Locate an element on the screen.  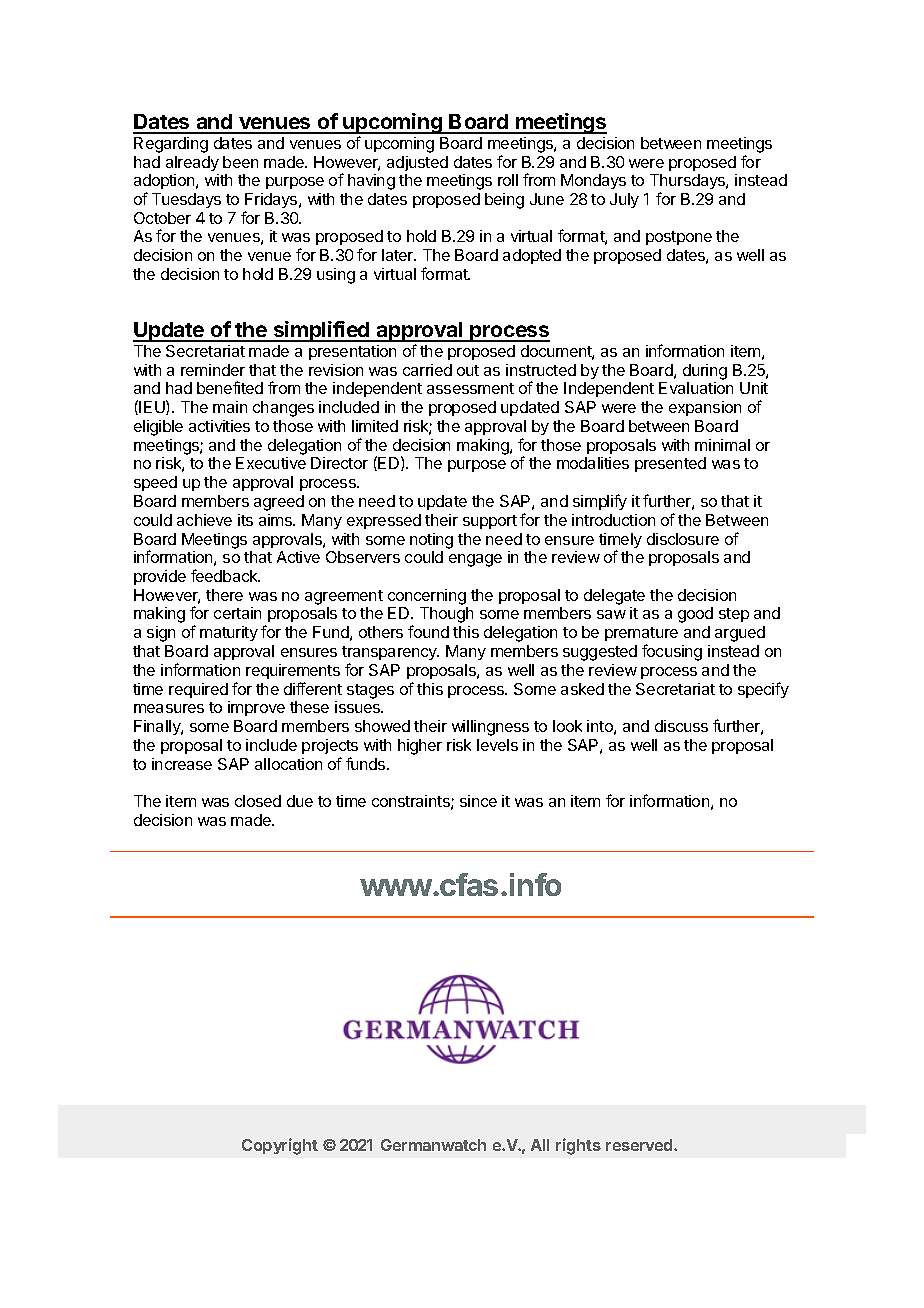
found is located at coordinates (428, 631).
